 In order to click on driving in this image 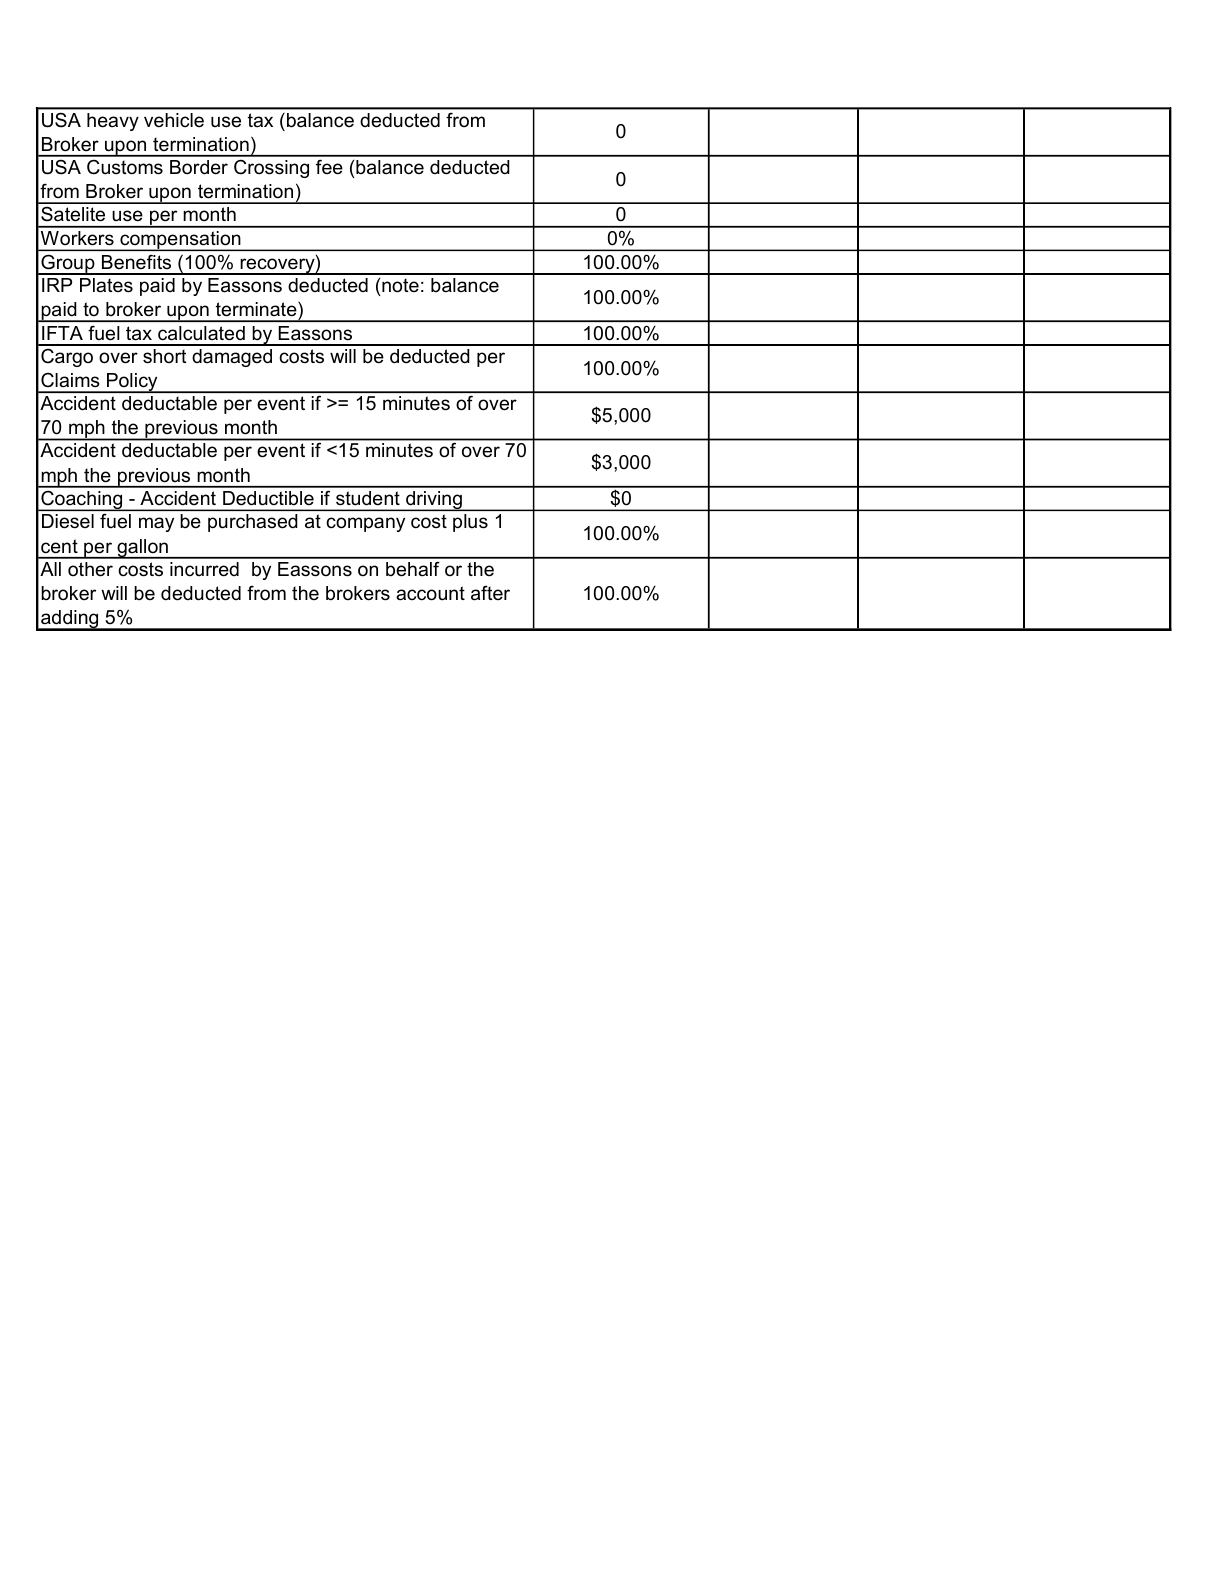, I will do `click(434, 501)`.
